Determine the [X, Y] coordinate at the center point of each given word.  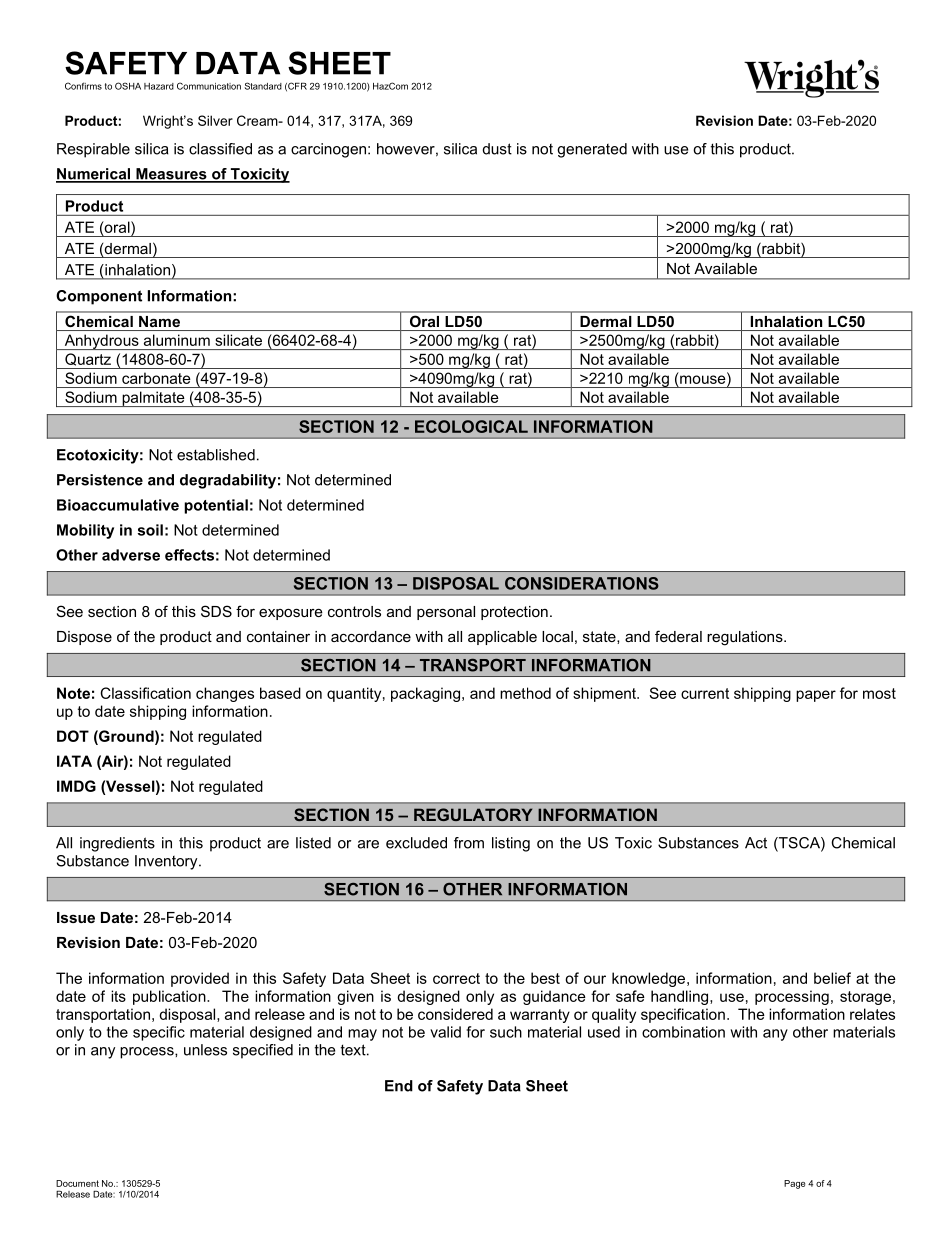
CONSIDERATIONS [582, 583]
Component [99, 297]
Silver [215, 120]
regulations [746, 638]
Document [77, 1183]
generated [592, 150]
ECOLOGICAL [471, 426]
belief [832, 978]
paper [816, 696]
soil [150, 530]
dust [497, 149]
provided [200, 979]
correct [456, 978]
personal [446, 613]
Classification [145, 693]
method [525, 693]
